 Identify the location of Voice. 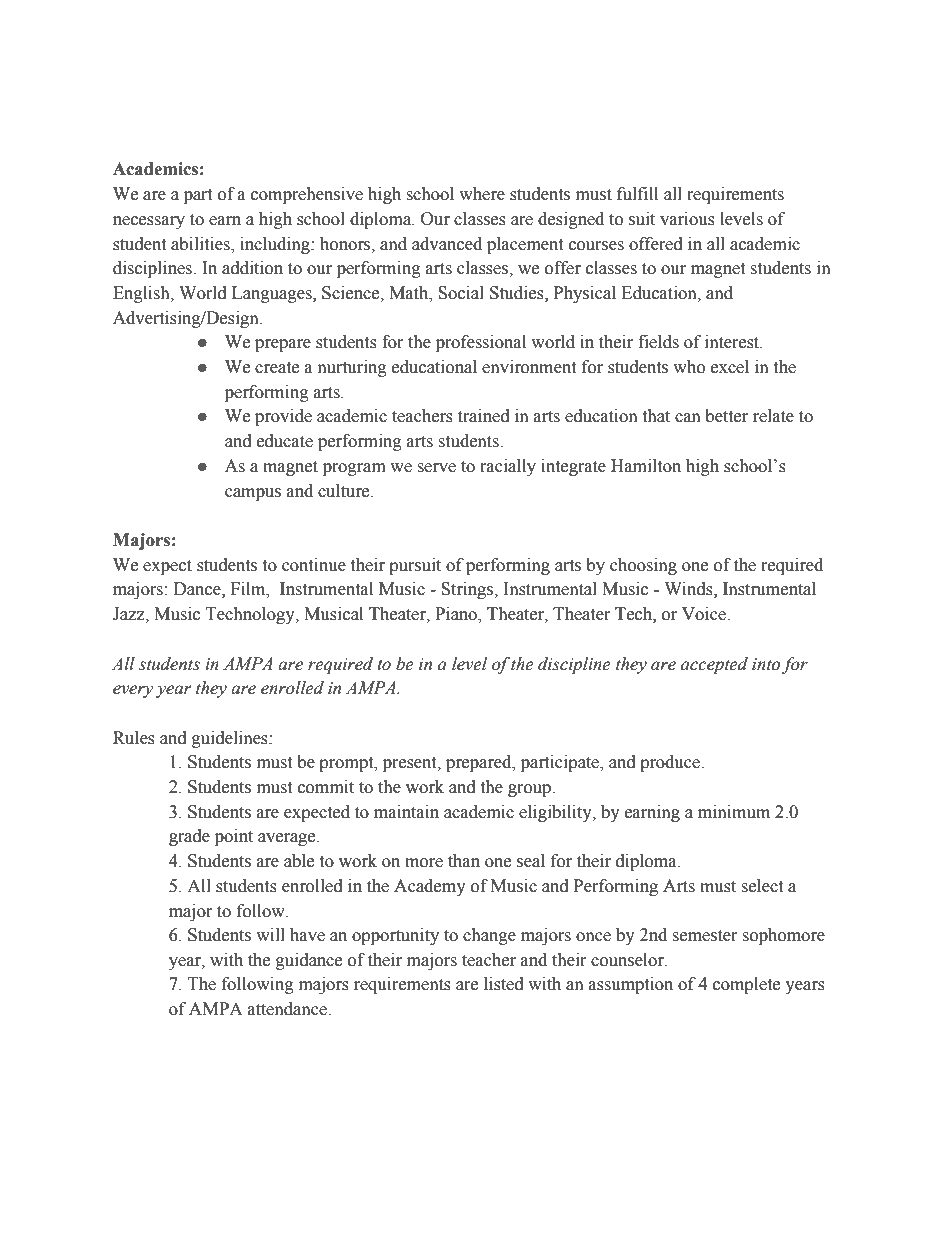
(705, 614).
